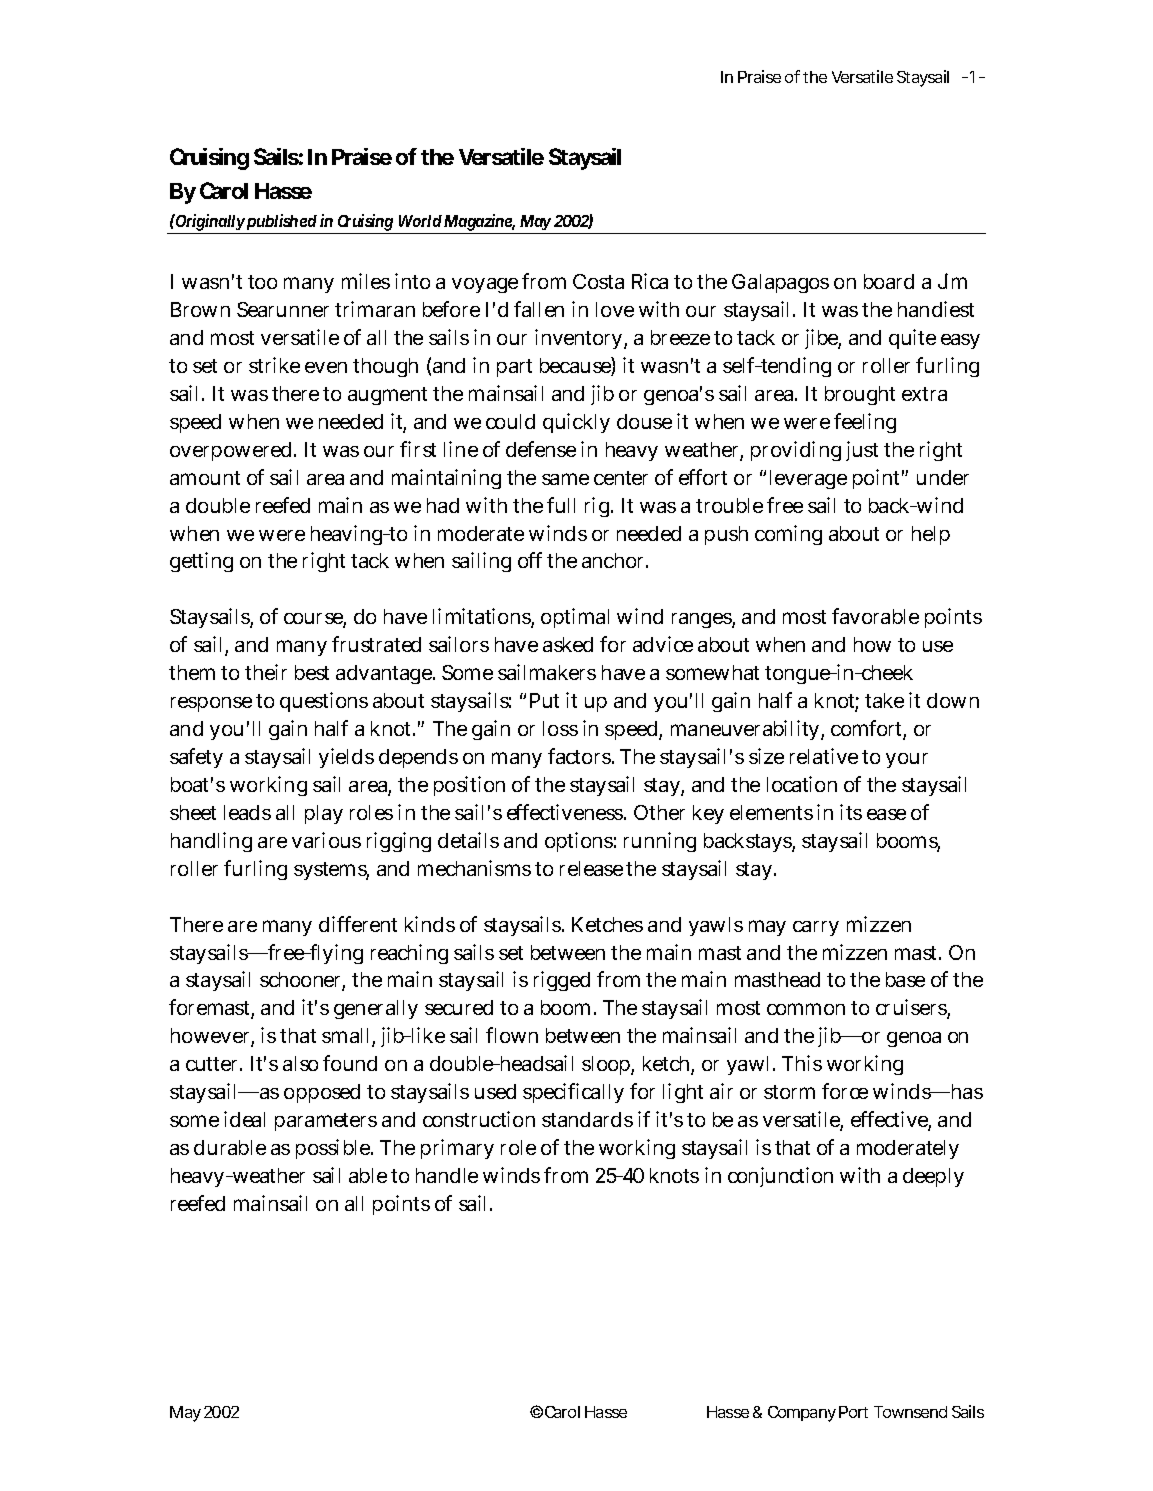  I want to click on Costa, so click(598, 281).
